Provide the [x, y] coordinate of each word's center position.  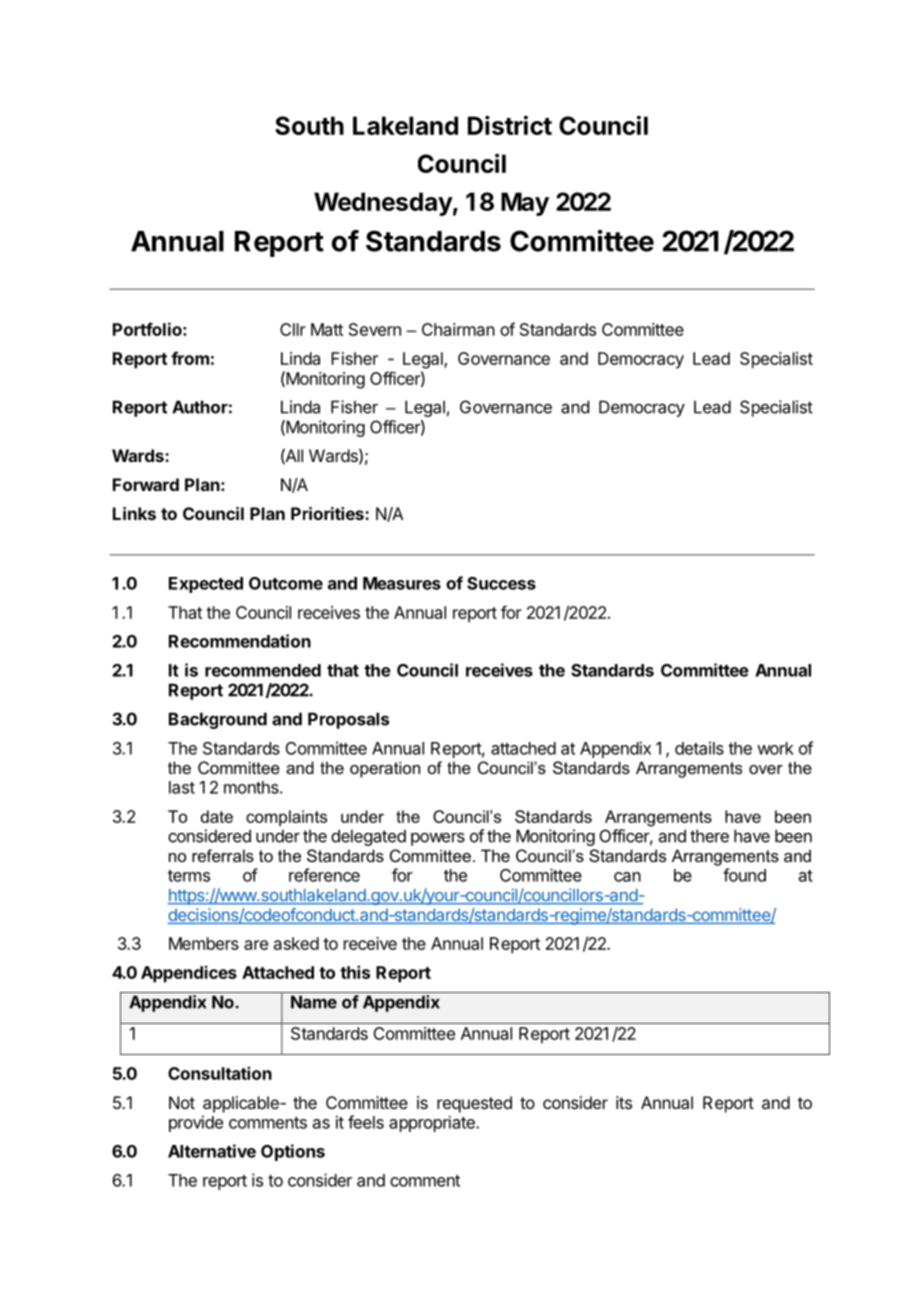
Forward [146, 484]
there [709, 836]
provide [196, 1123]
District [510, 125]
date [217, 816]
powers [438, 839]
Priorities [328, 513]
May [525, 204]
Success [501, 583]
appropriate [433, 1124]
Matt [327, 329]
